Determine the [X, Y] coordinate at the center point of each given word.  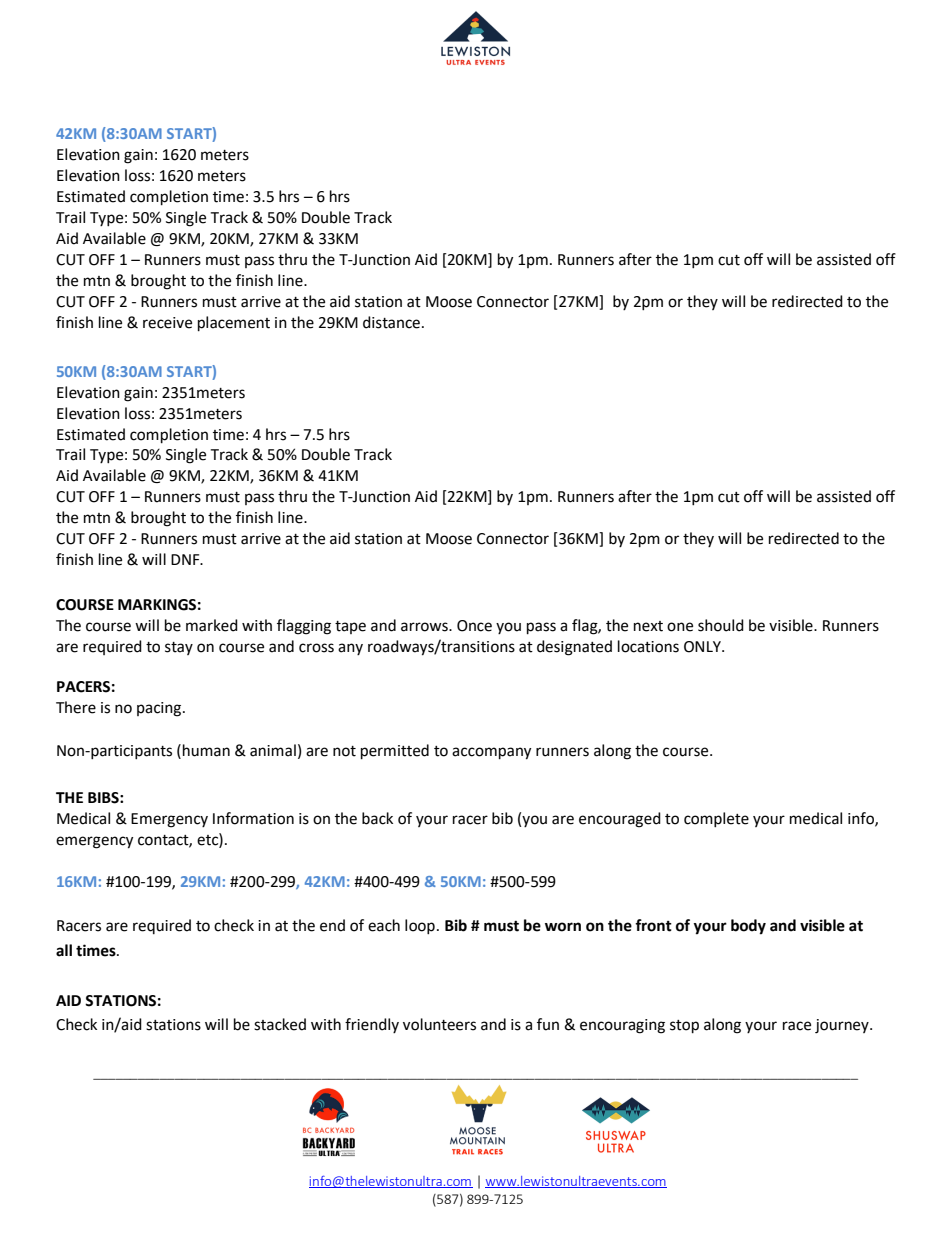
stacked [280, 1024]
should [721, 625]
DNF [186, 559]
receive [167, 323]
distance [391, 322]
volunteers [439, 1024]
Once [474, 626]
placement [234, 324]
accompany [491, 753]
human [206, 750]
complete [716, 819]
